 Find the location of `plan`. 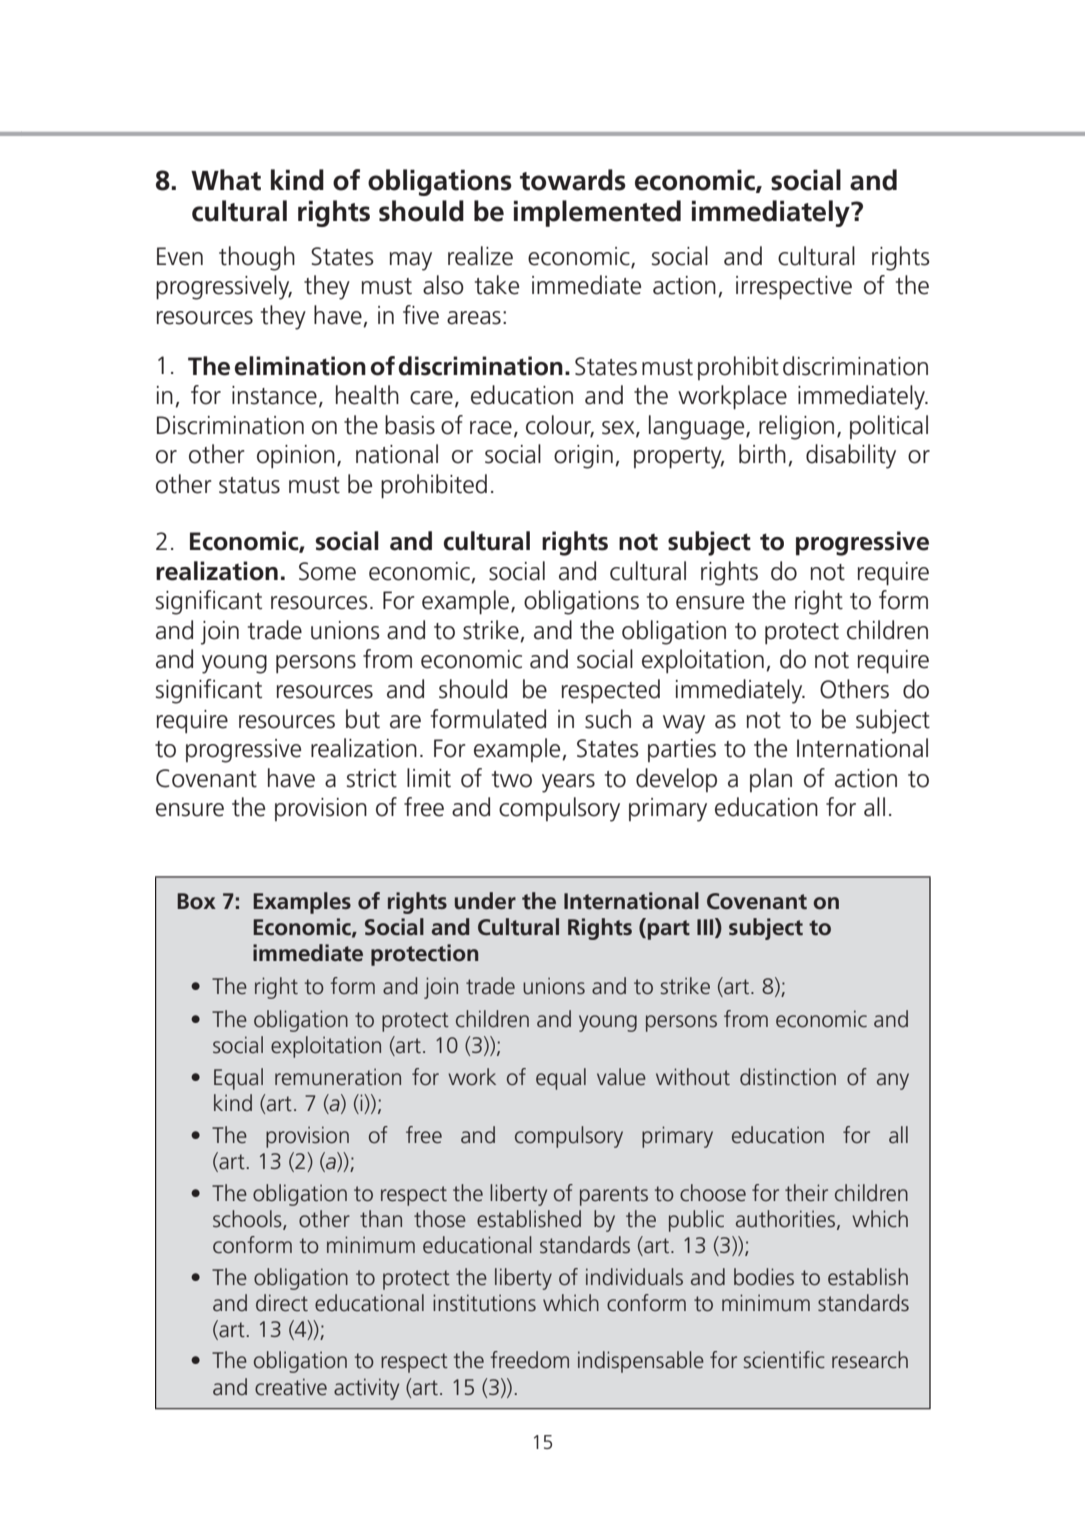

plan is located at coordinates (771, 780).
